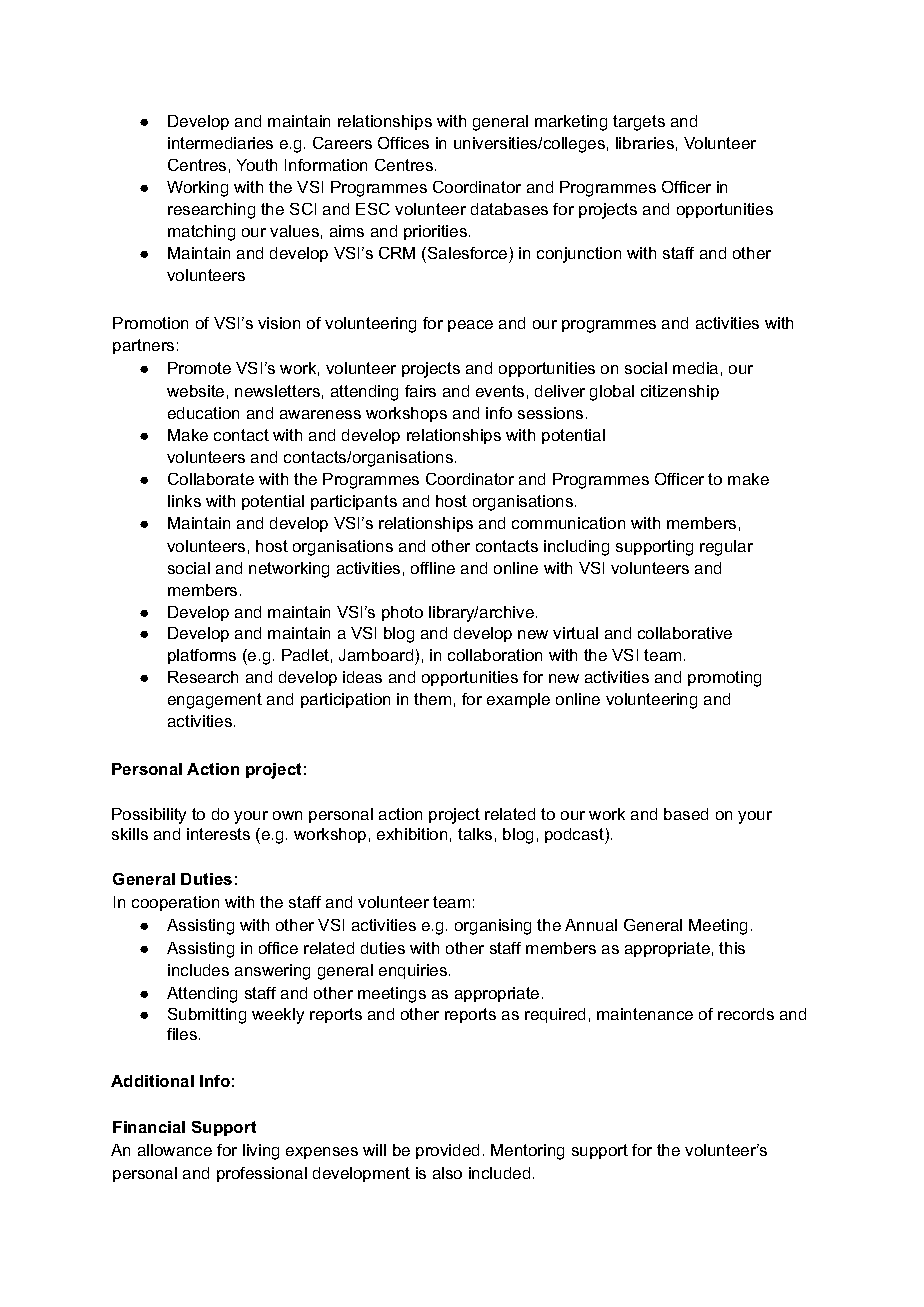 The height and width of the screenshot is (1307, 924). I want to click on Mentoring, so click(527, 1152).
